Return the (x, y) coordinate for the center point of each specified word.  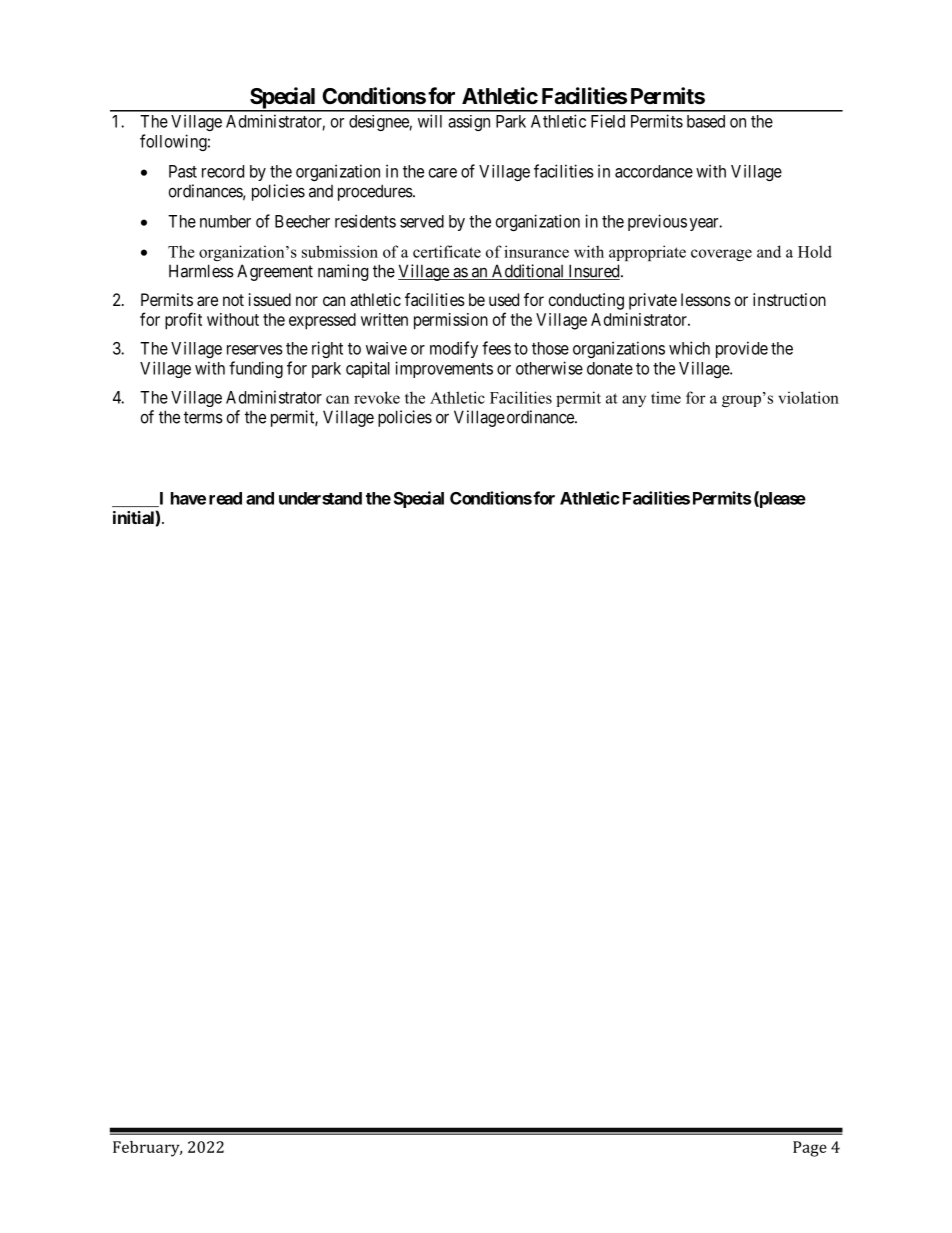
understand (320, 498)
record (223, 171)
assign (469, 123)
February (147, 1149)
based (706, 121)
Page (810, 1149)
